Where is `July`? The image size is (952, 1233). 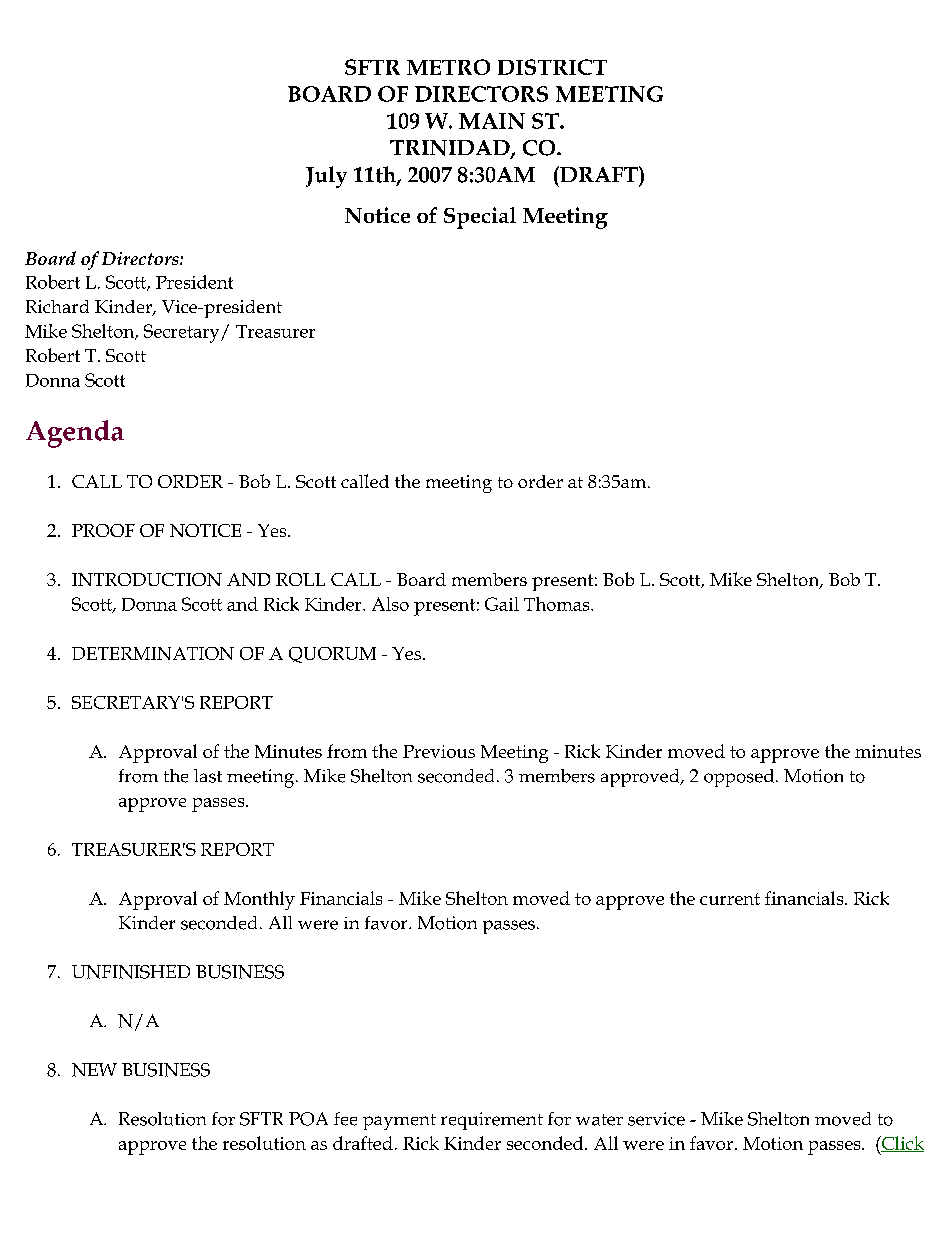
July is located at coordinates (326, 177).
